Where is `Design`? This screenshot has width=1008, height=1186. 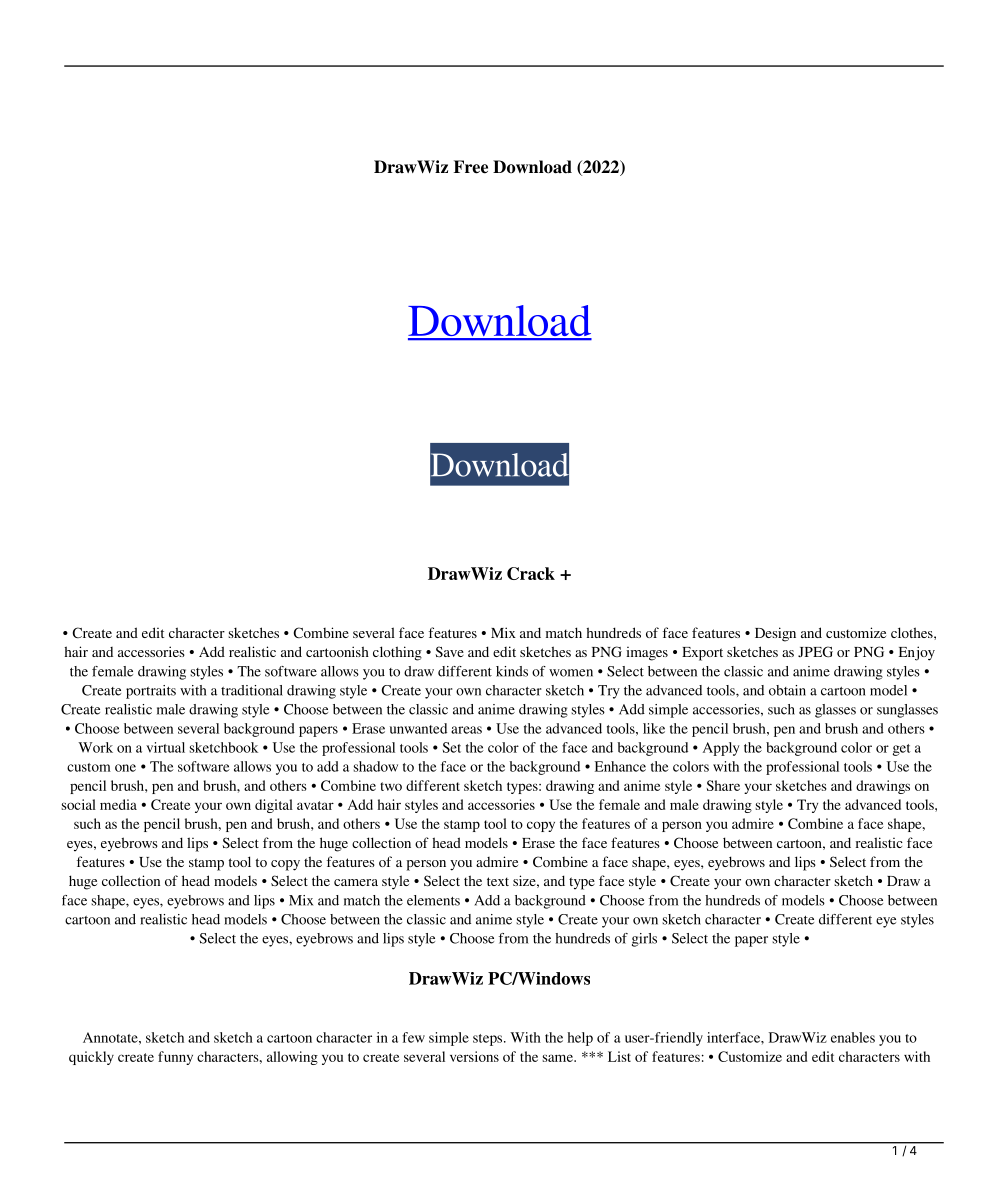 Design is located at coordinates (775, 634).
